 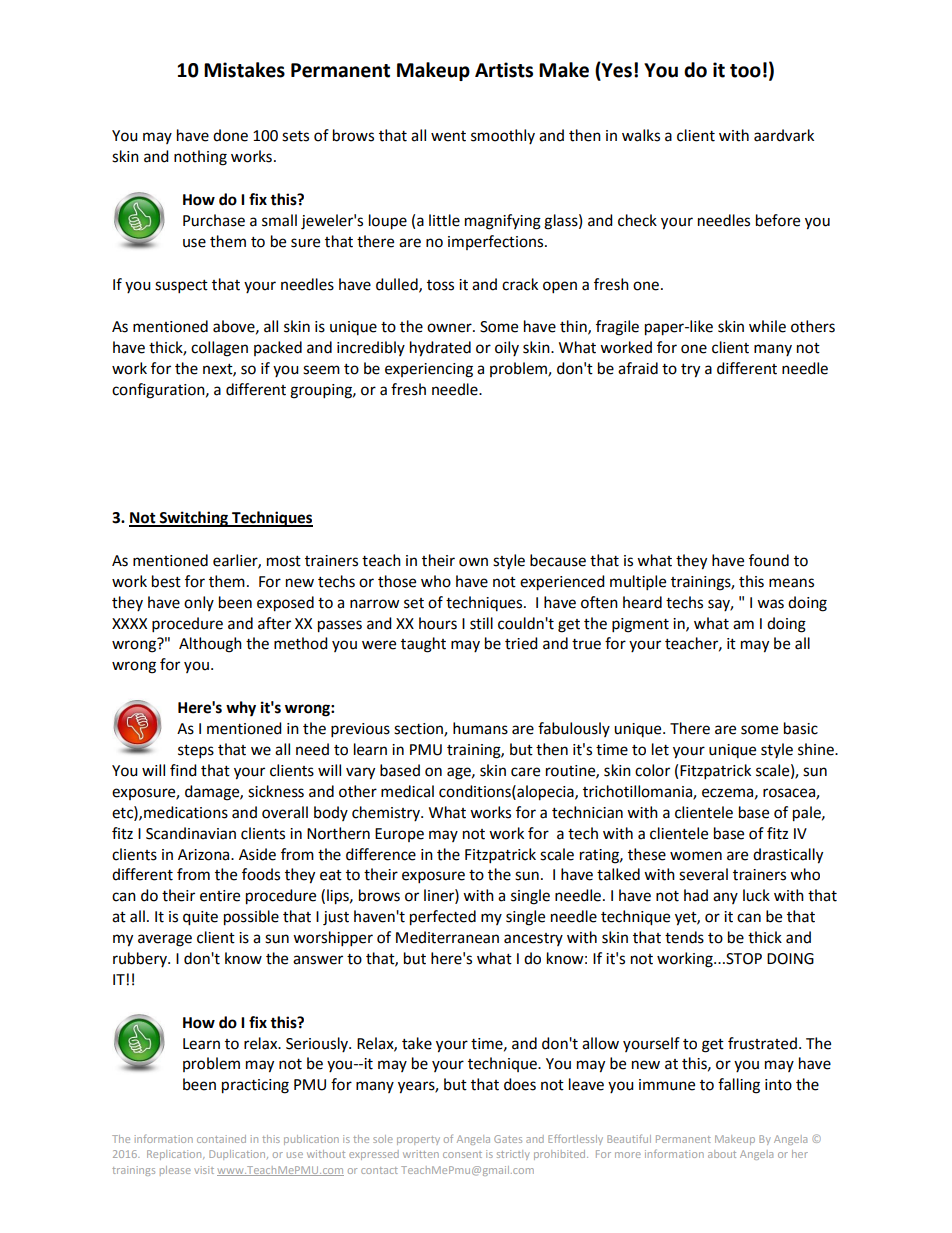 What do you see at coordinates (745, 71) in the page?
I see `too` at bounding box center [745, 71].
